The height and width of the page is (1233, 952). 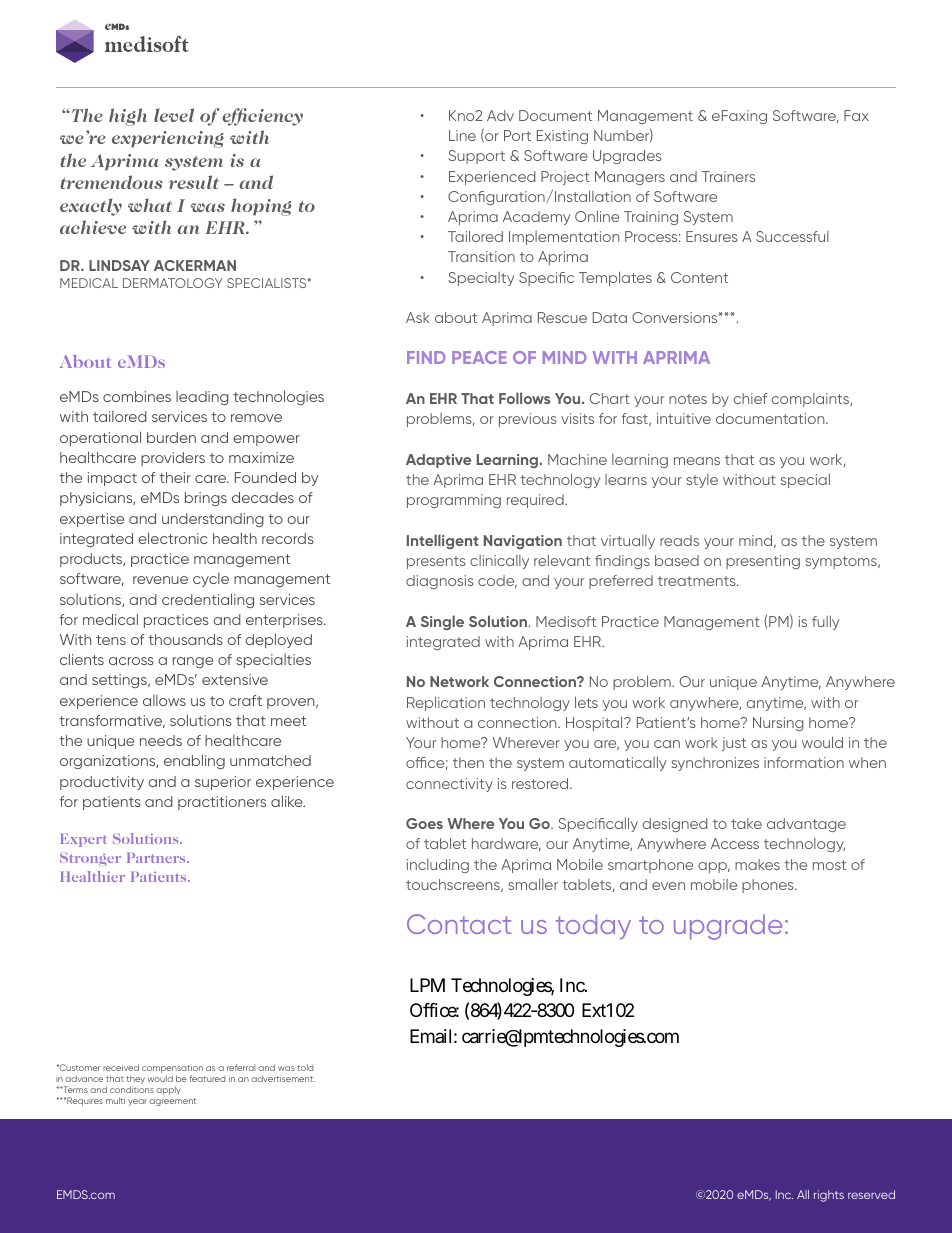 What do you see at coordinates (157, 857) in the page?
I see `Partners` at bounding box center [157, 857].
